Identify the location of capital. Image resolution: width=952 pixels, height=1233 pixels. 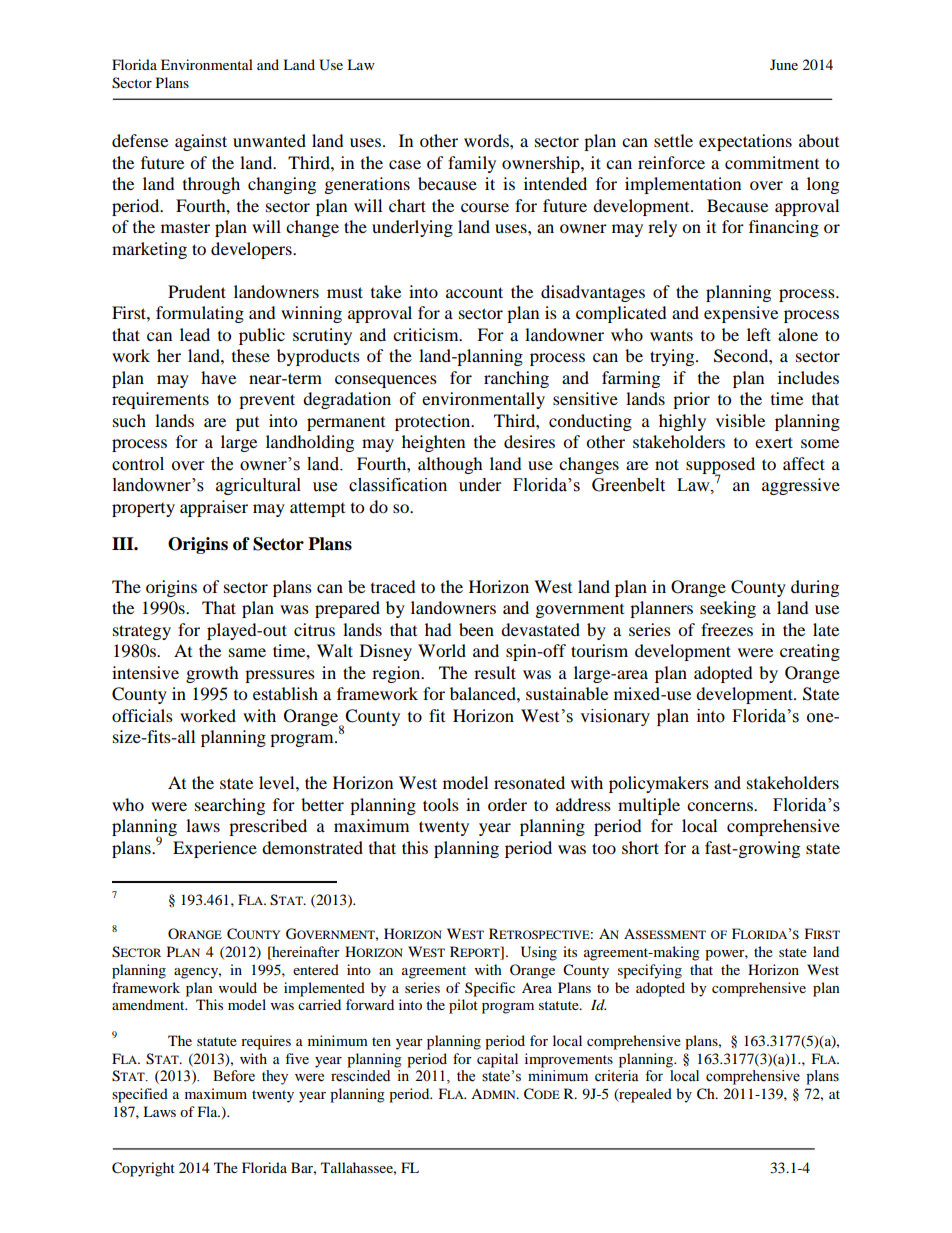
(497, 1060).
